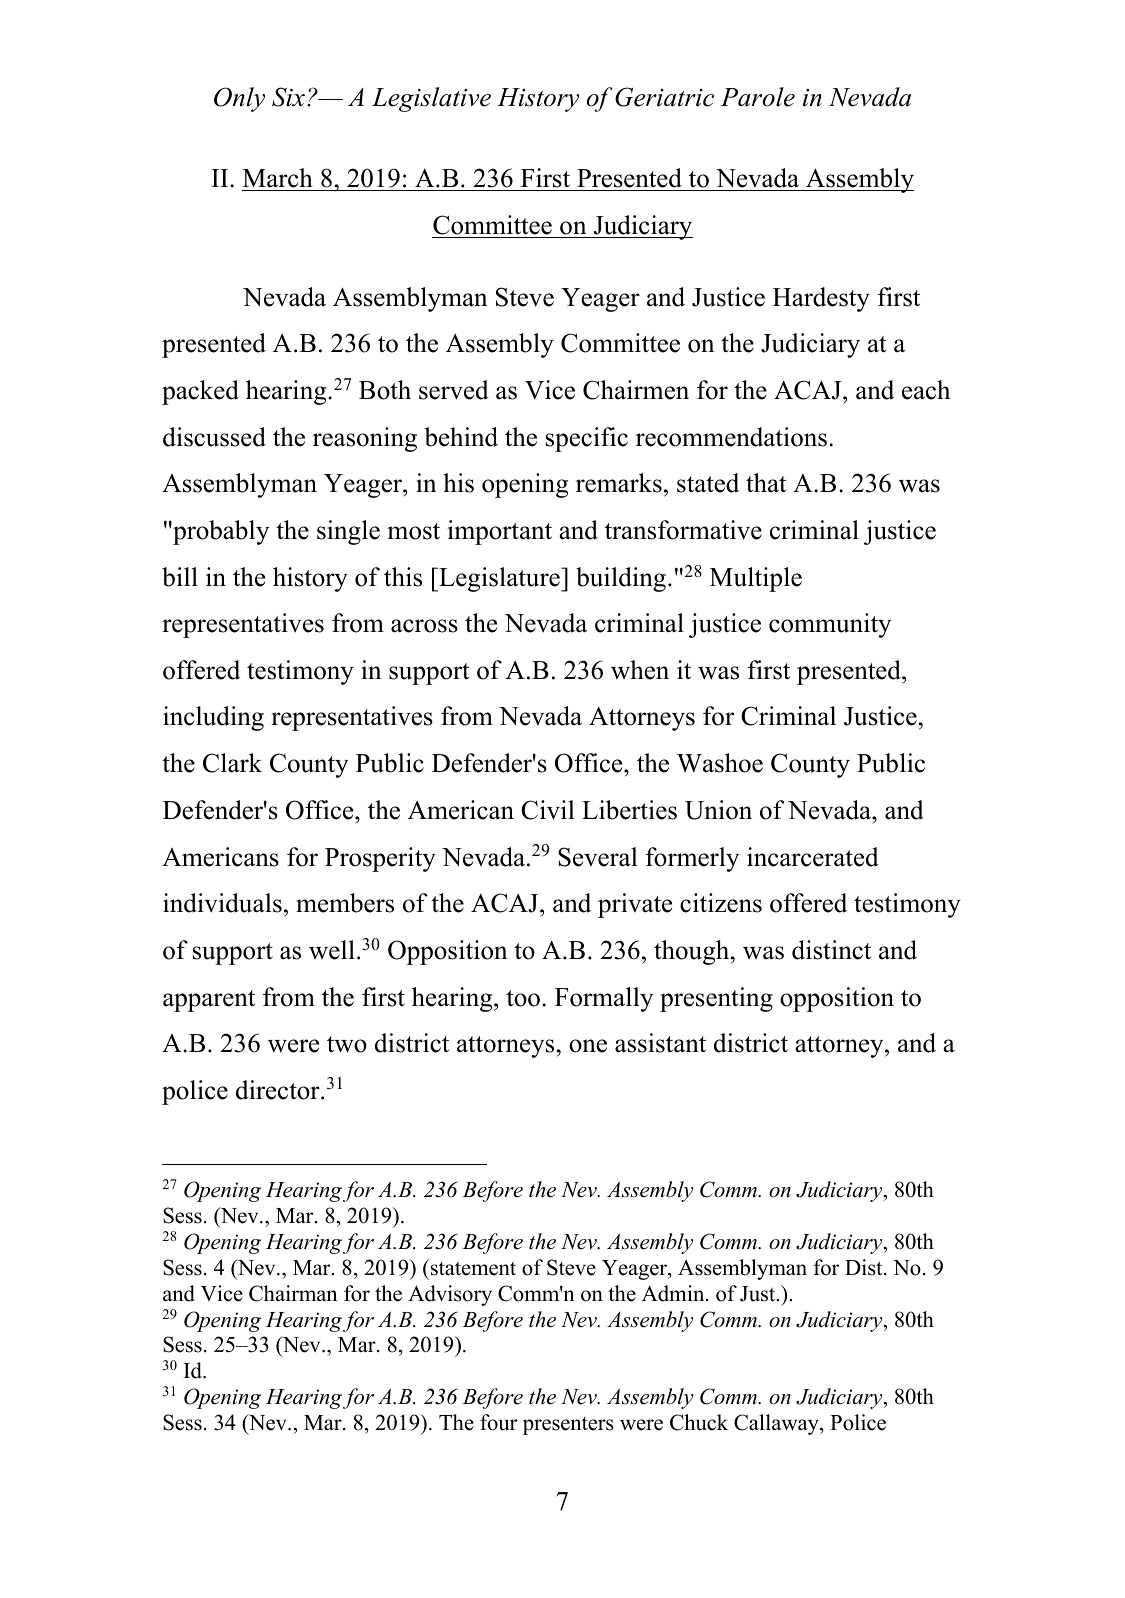 The height and width of the screenshot is (1598, 1125). Describe the element at coordinates (293, 1293) in the screenshot. I see `Chairman` at that location.
